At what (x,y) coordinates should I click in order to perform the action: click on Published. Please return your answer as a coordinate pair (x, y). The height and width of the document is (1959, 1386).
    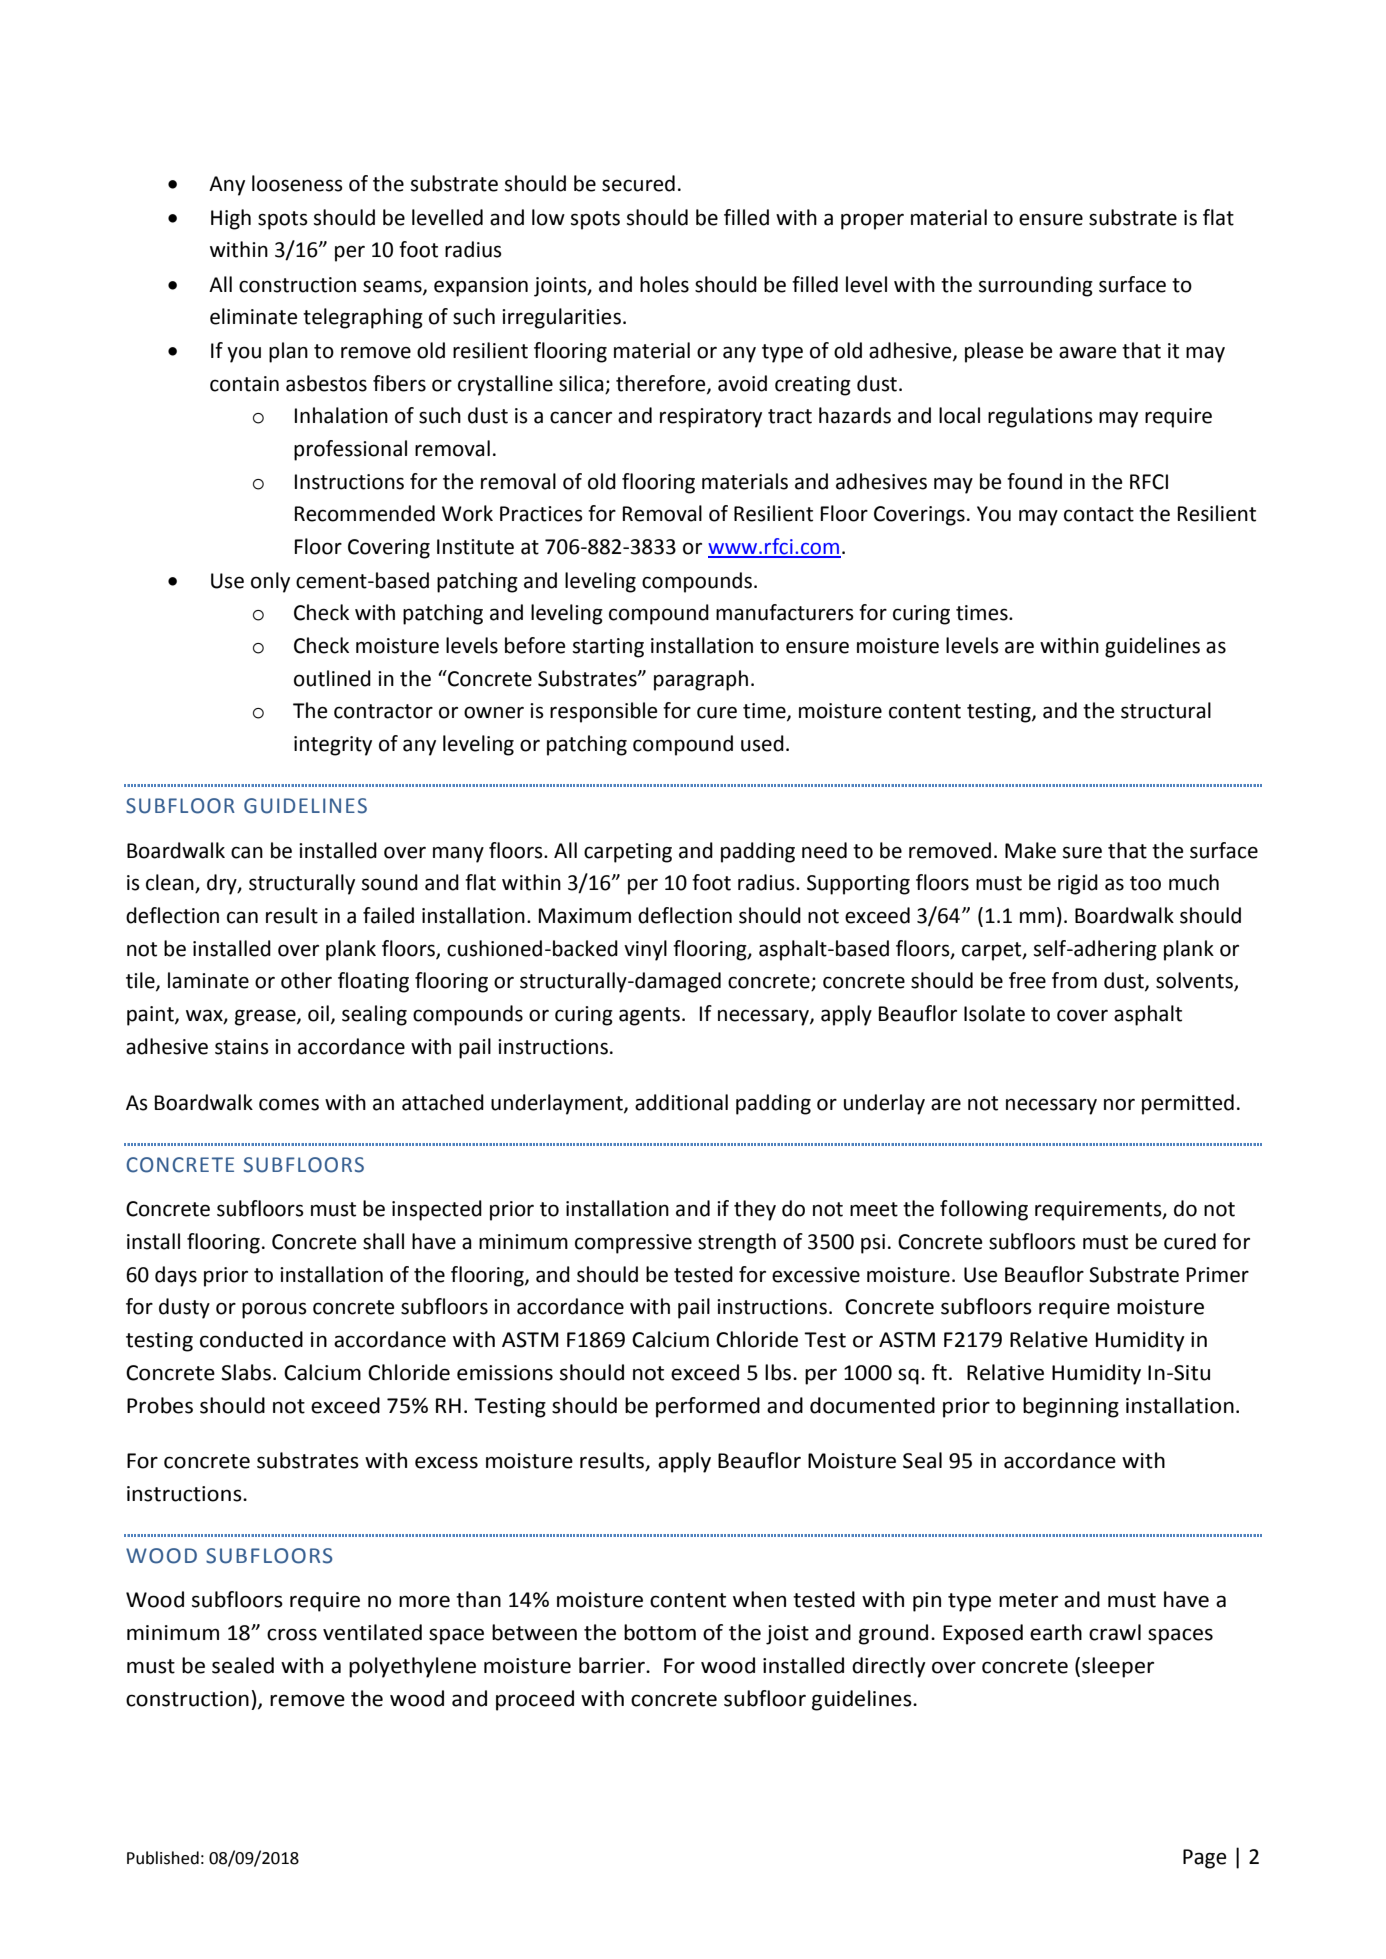
    Looking at the image, I should click on (163, 1858).
